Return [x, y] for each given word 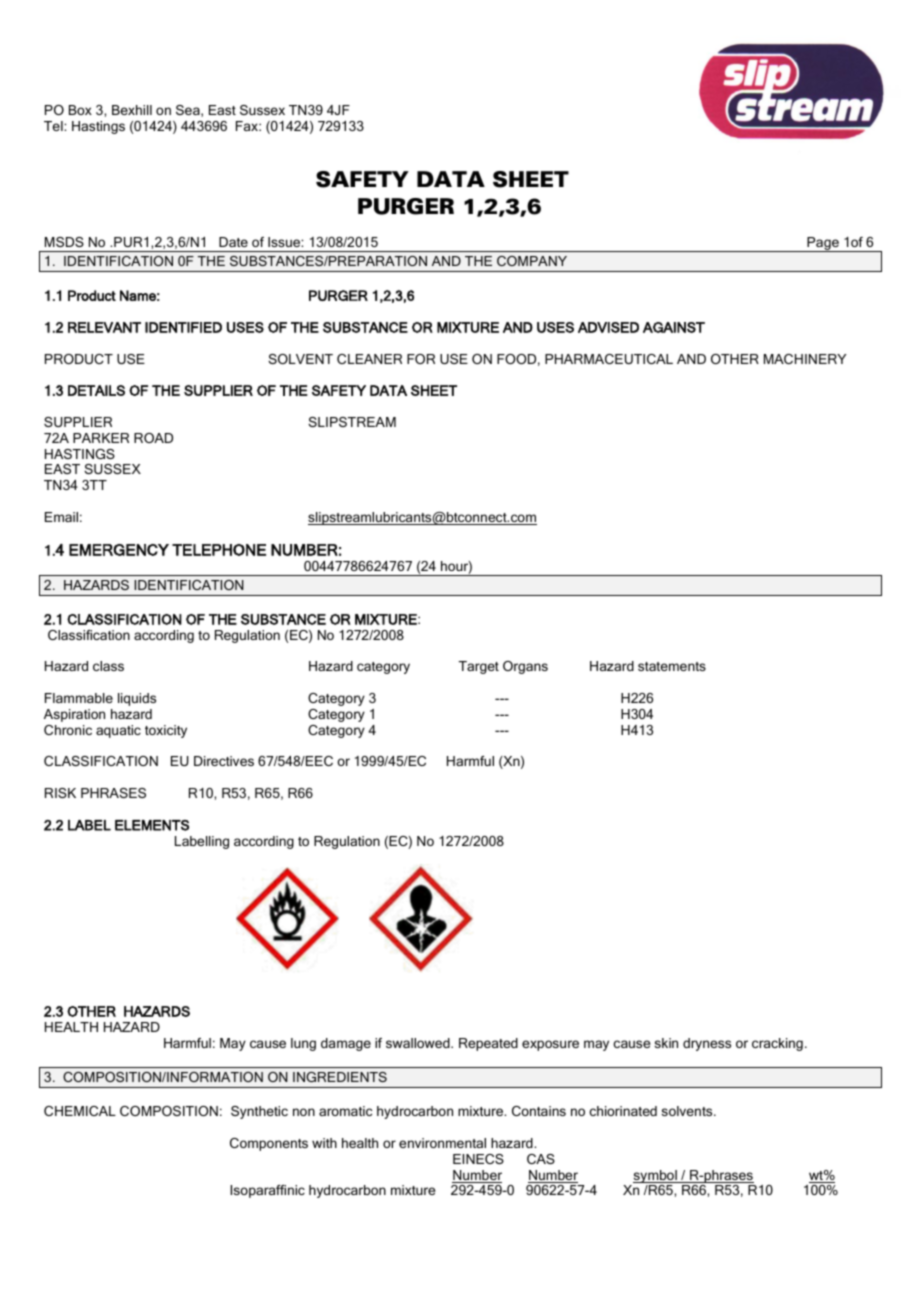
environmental [442, 1143]
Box [80, 110]
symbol [656, 1176]
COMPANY [532, 261]
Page [823, 244]
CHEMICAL [80, 1111]
